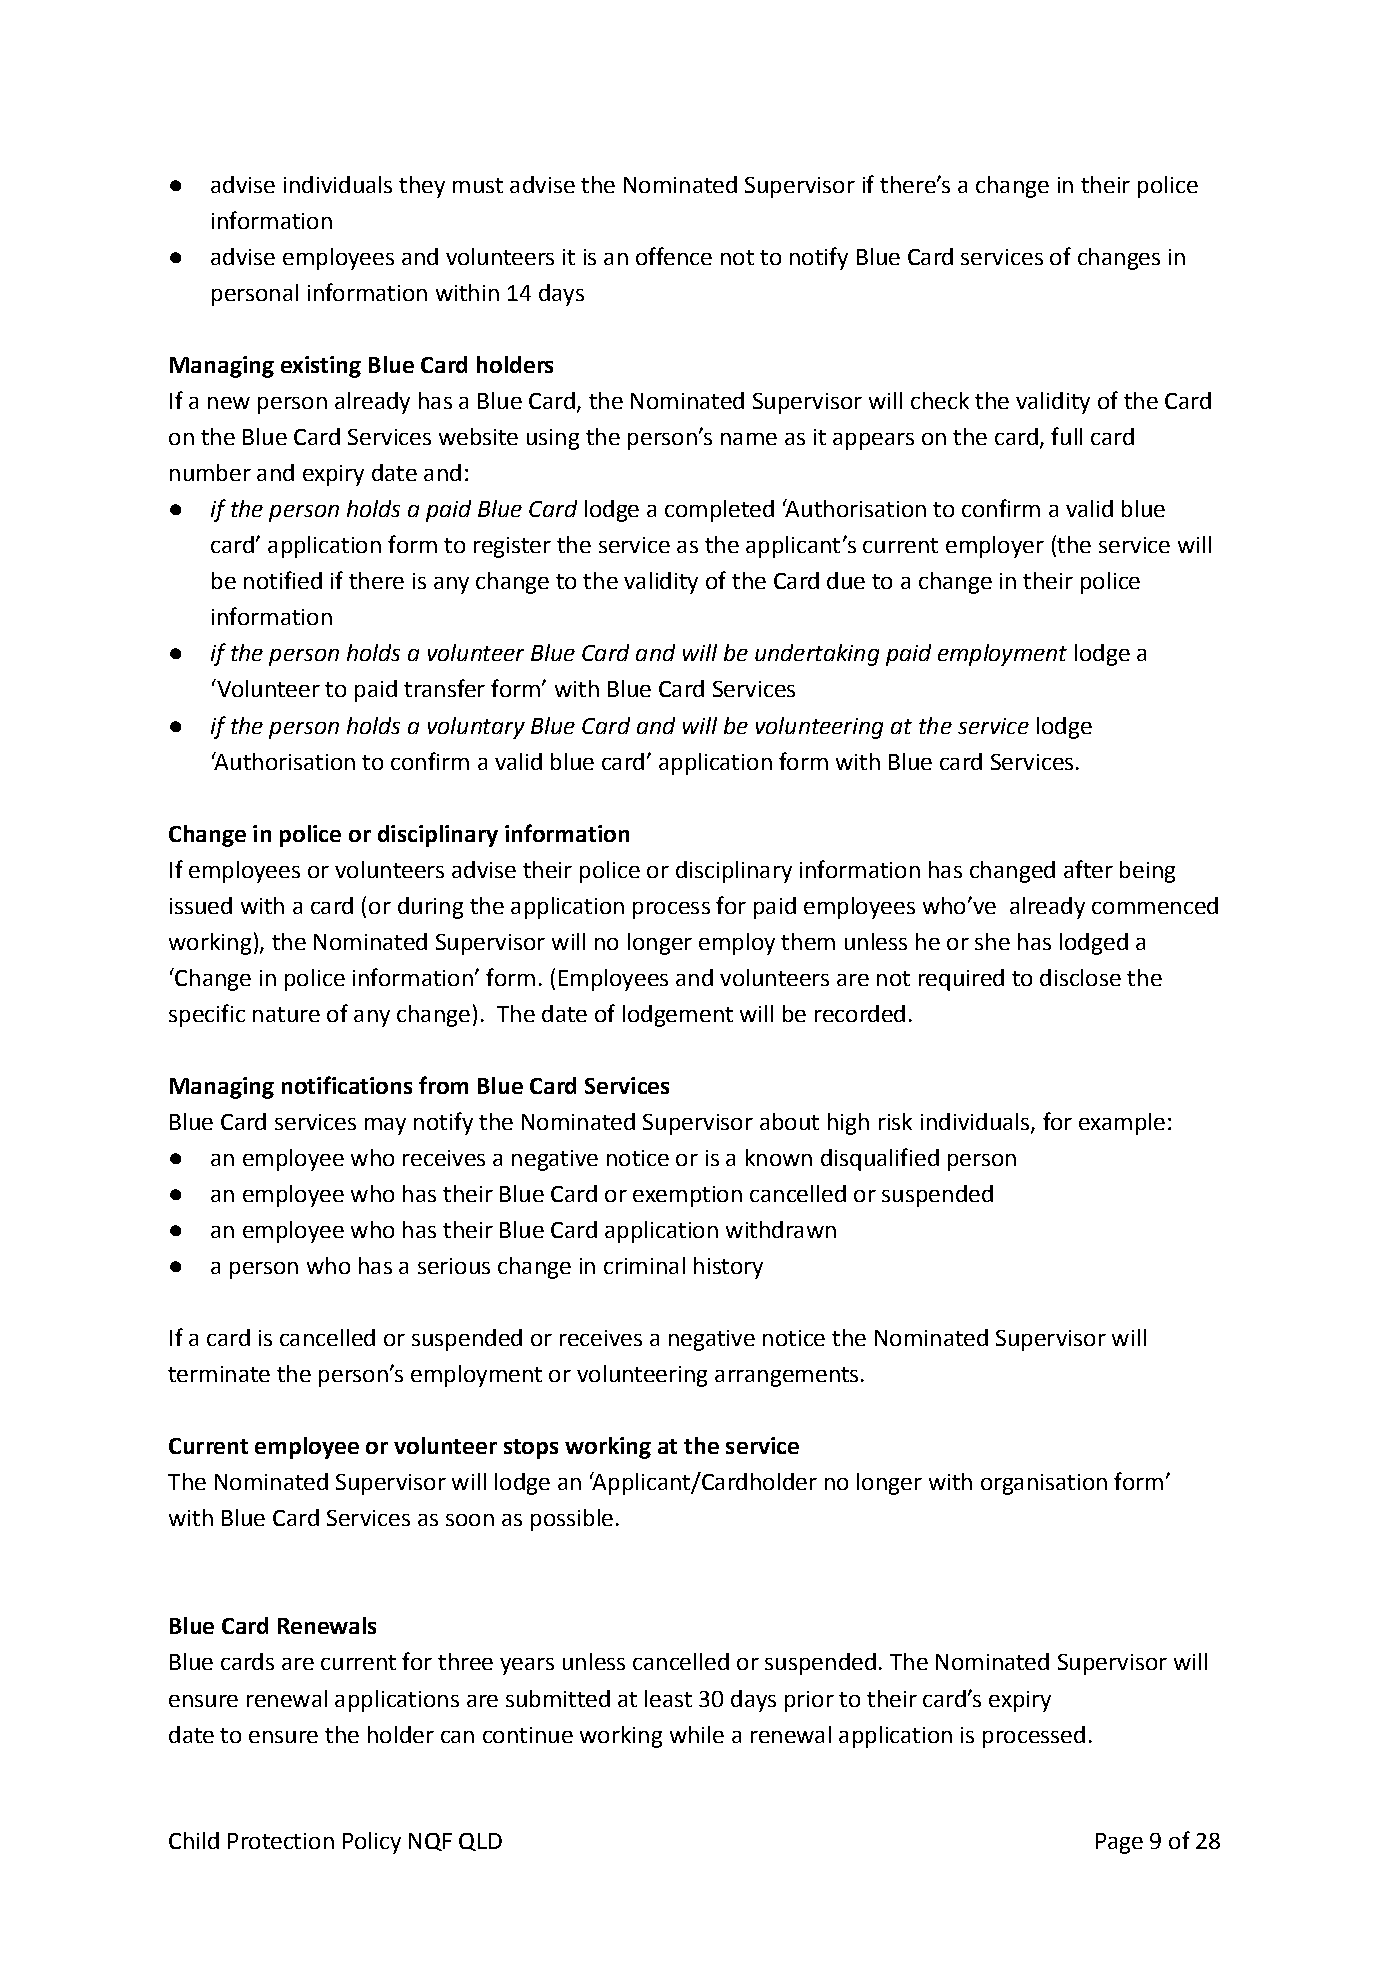 The width and height of the screenshot is (1391, 1965). I want to click on completed, so click(719, 511).
